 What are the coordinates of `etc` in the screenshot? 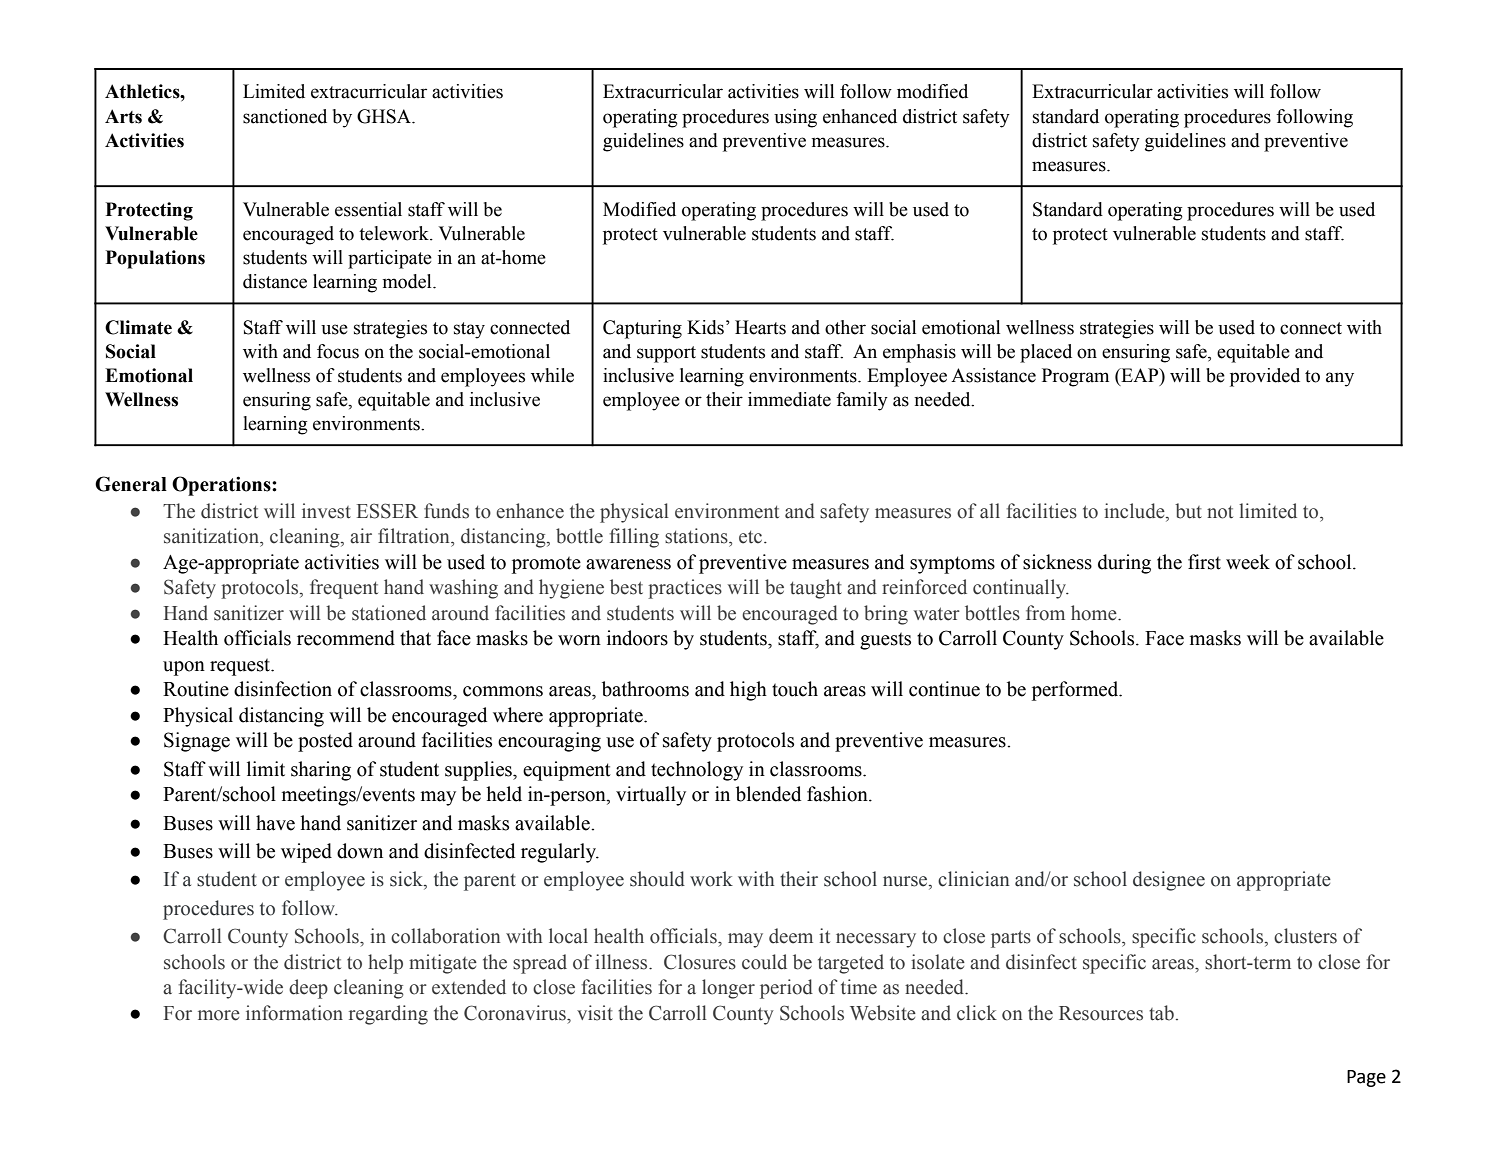 It's located at (752, 537).
